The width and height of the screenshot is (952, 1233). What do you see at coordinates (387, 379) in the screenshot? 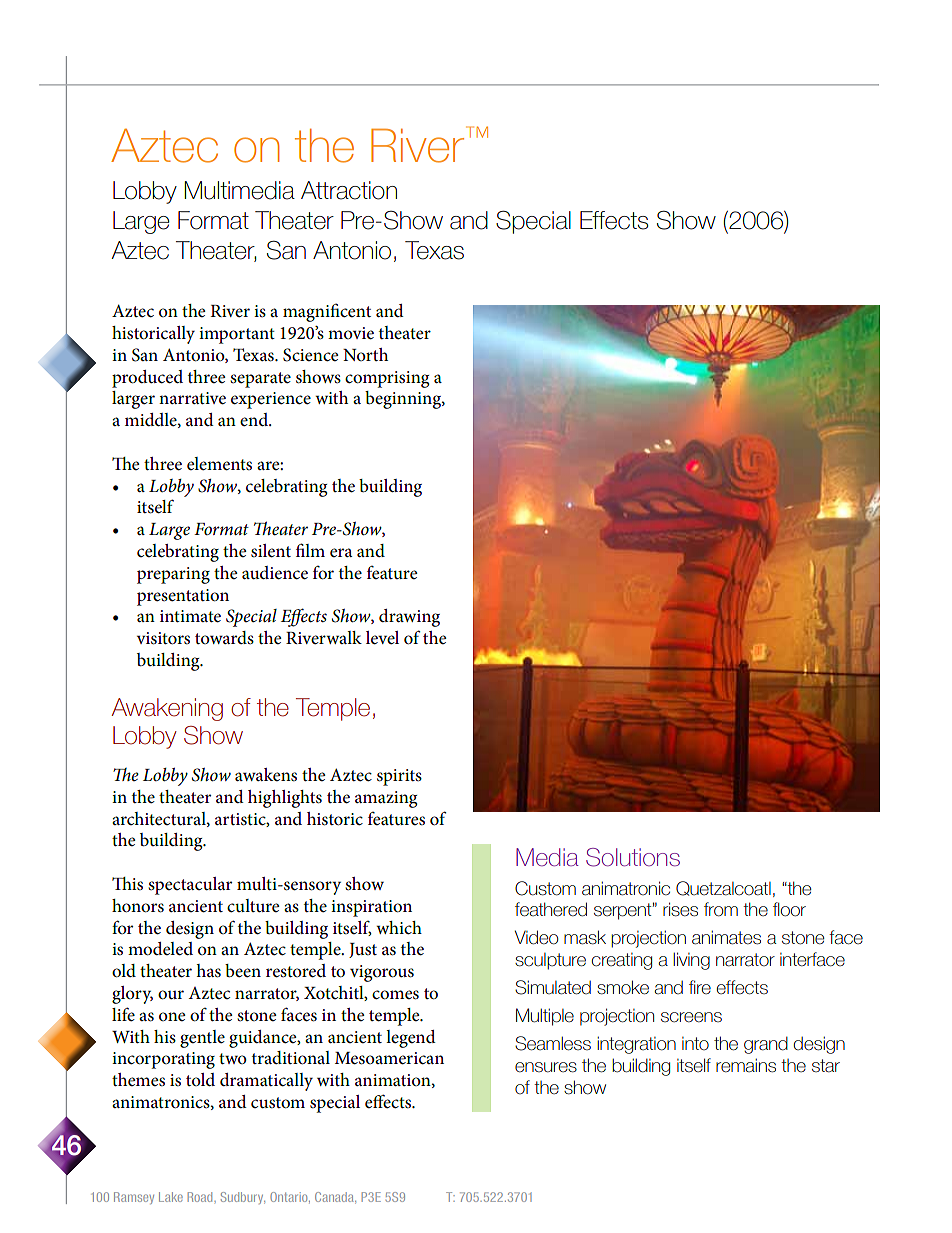
I see `comprising` at bounding box center [387, 379].
